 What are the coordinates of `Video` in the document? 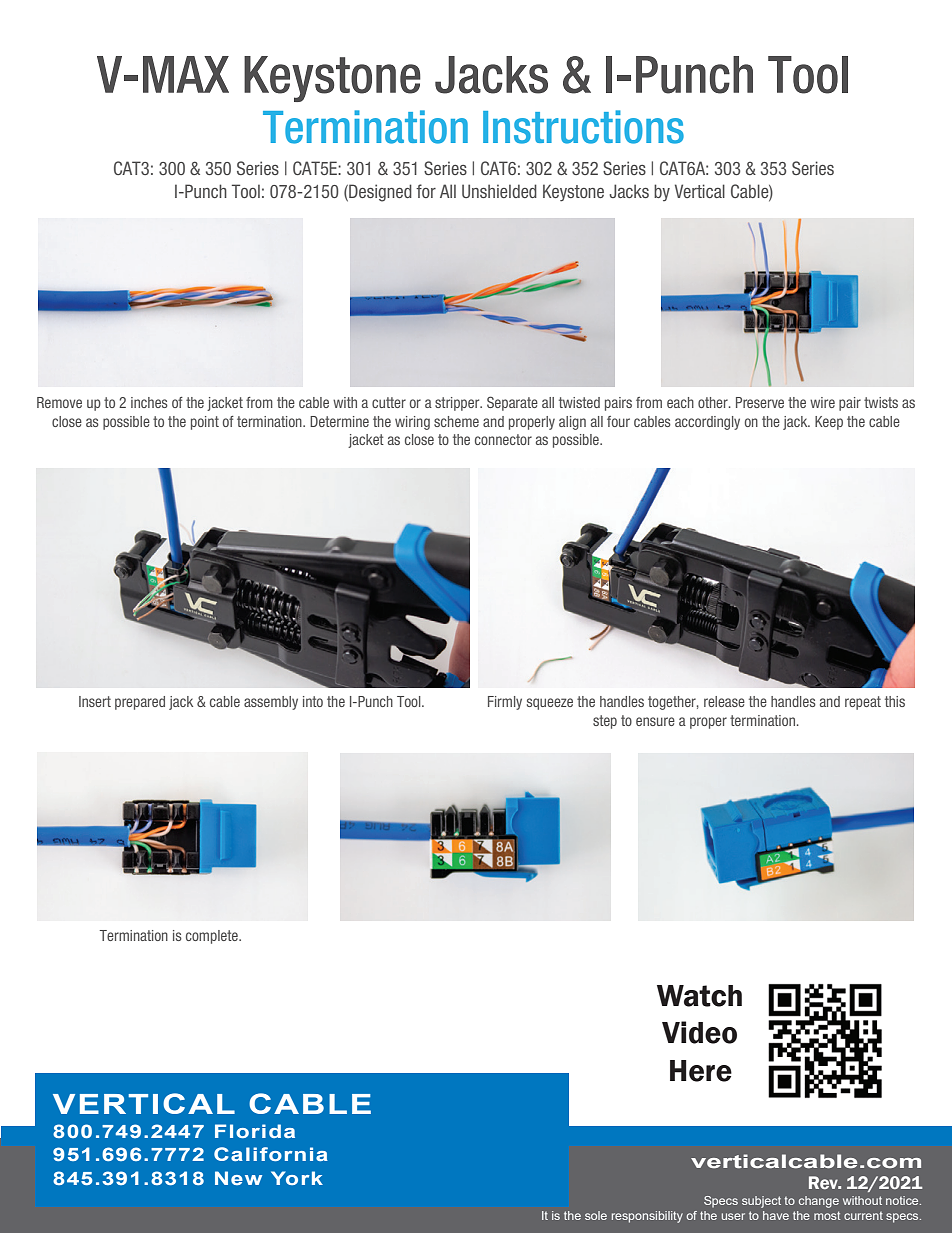 It's located at (699, 1032).
